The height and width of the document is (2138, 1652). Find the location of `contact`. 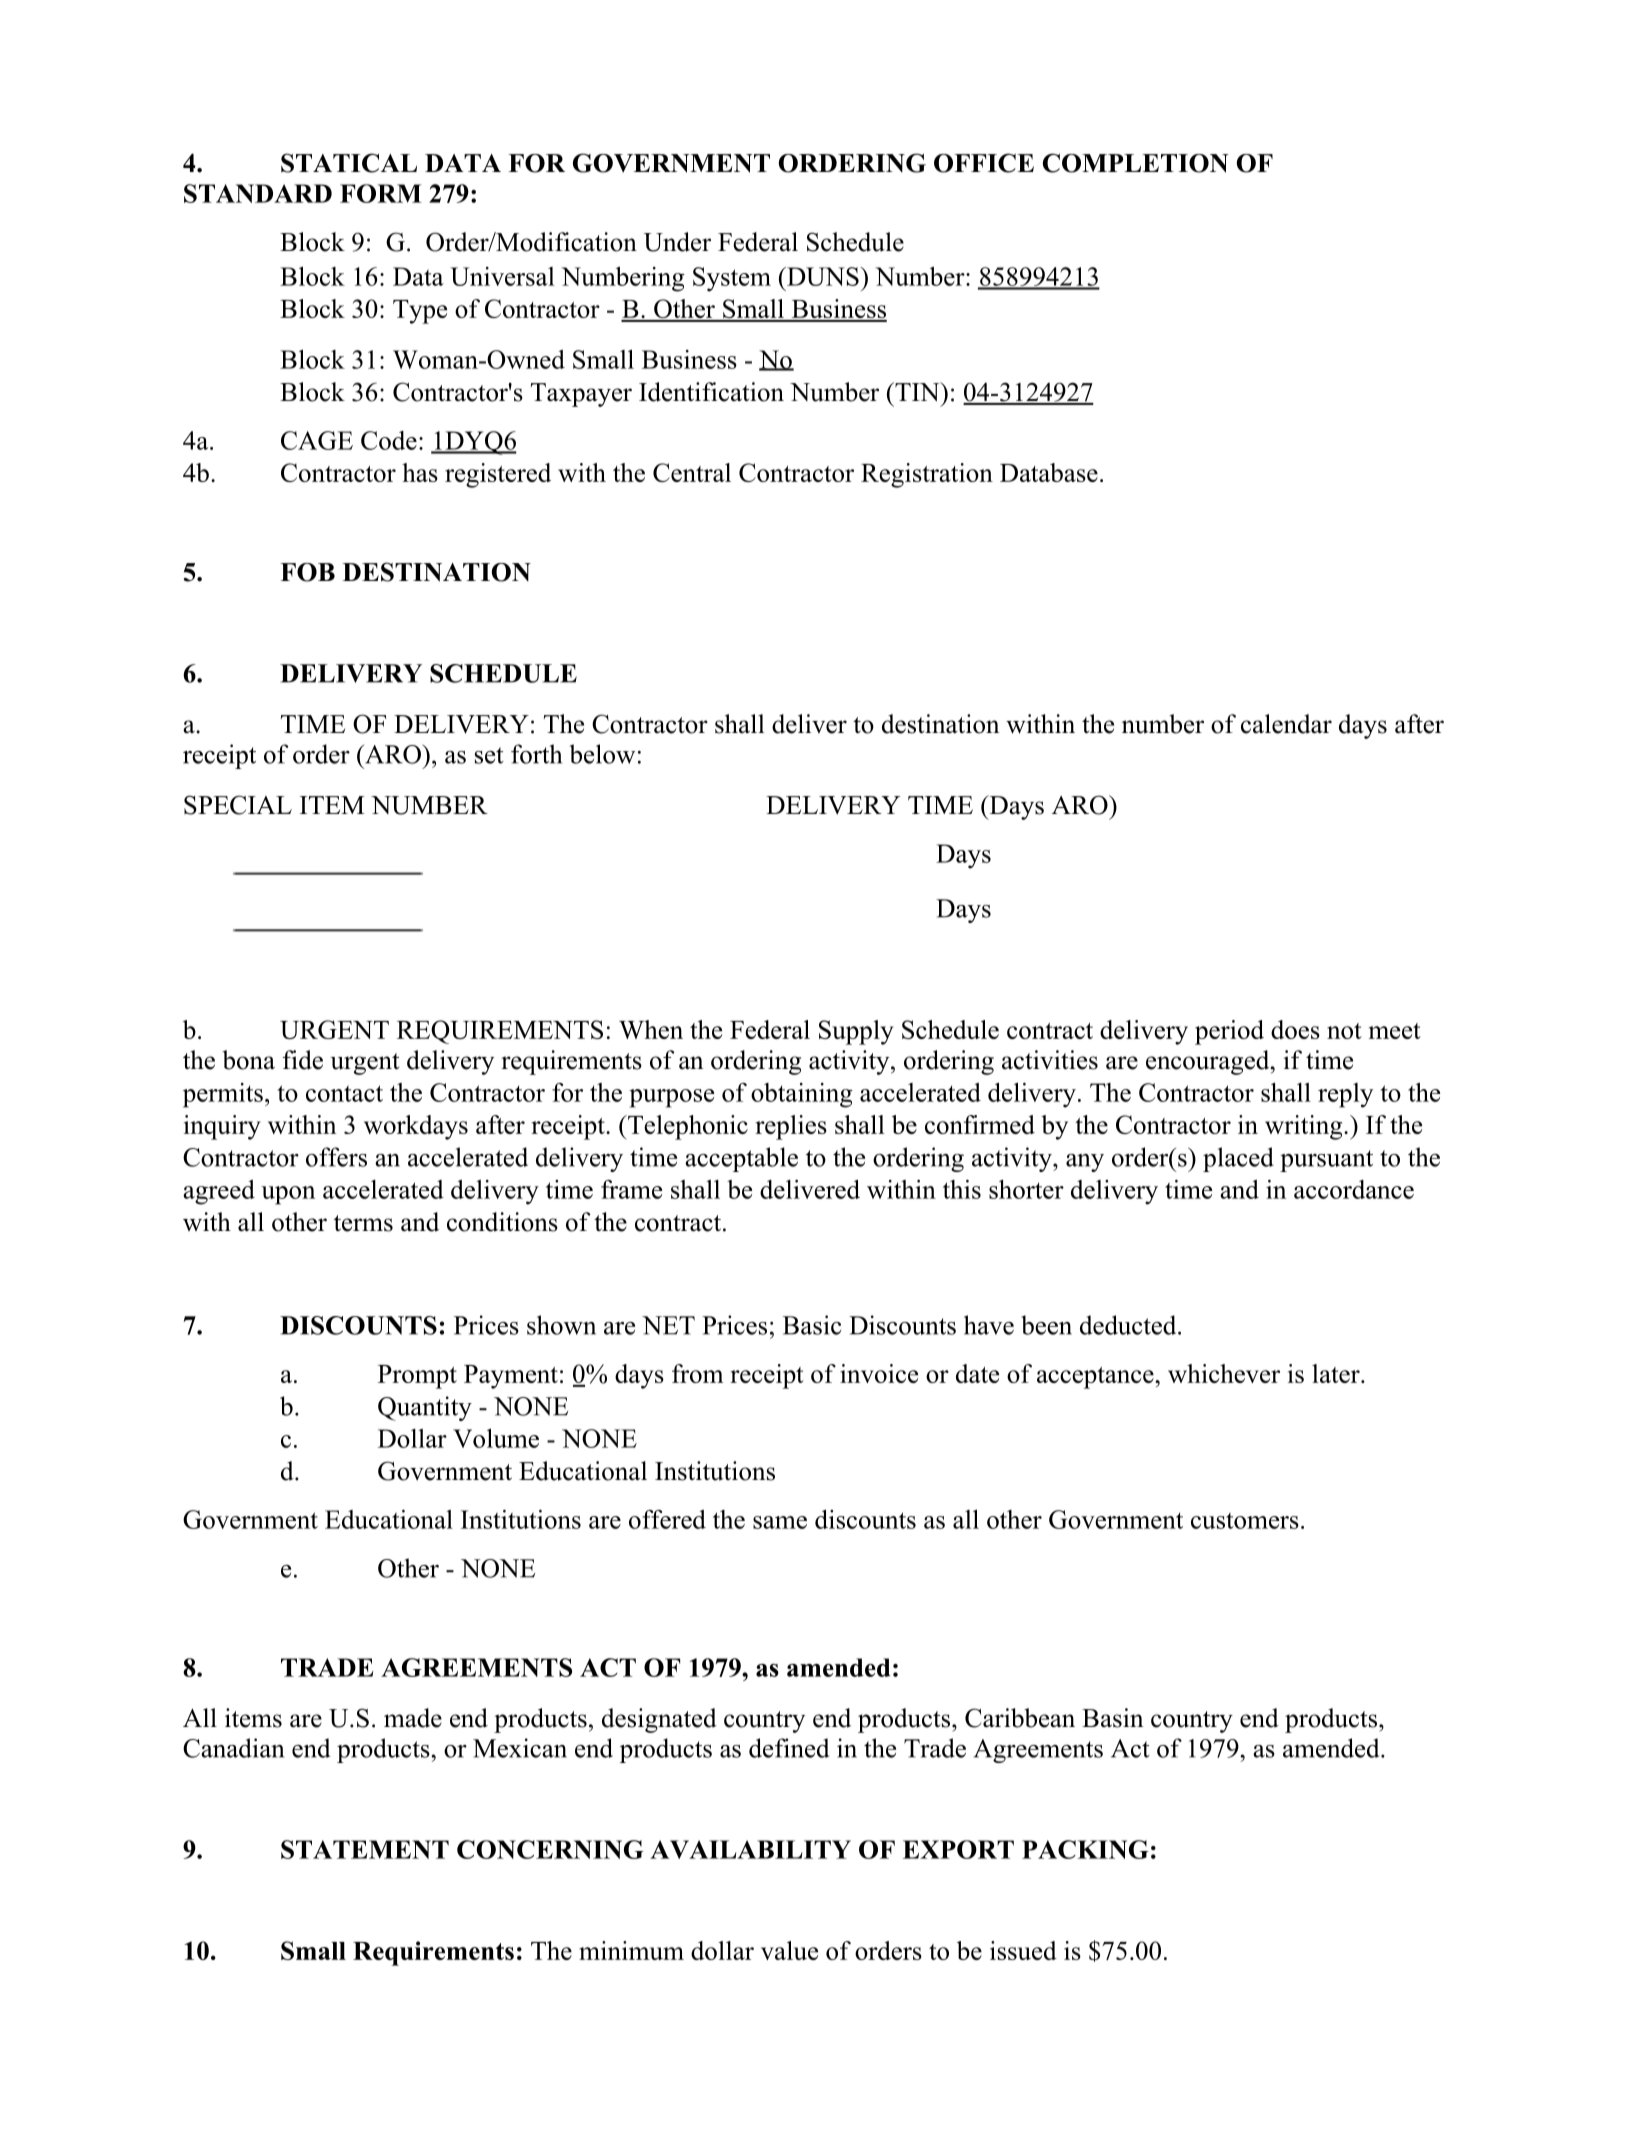

contact is located at coordinates (344, 1093).
